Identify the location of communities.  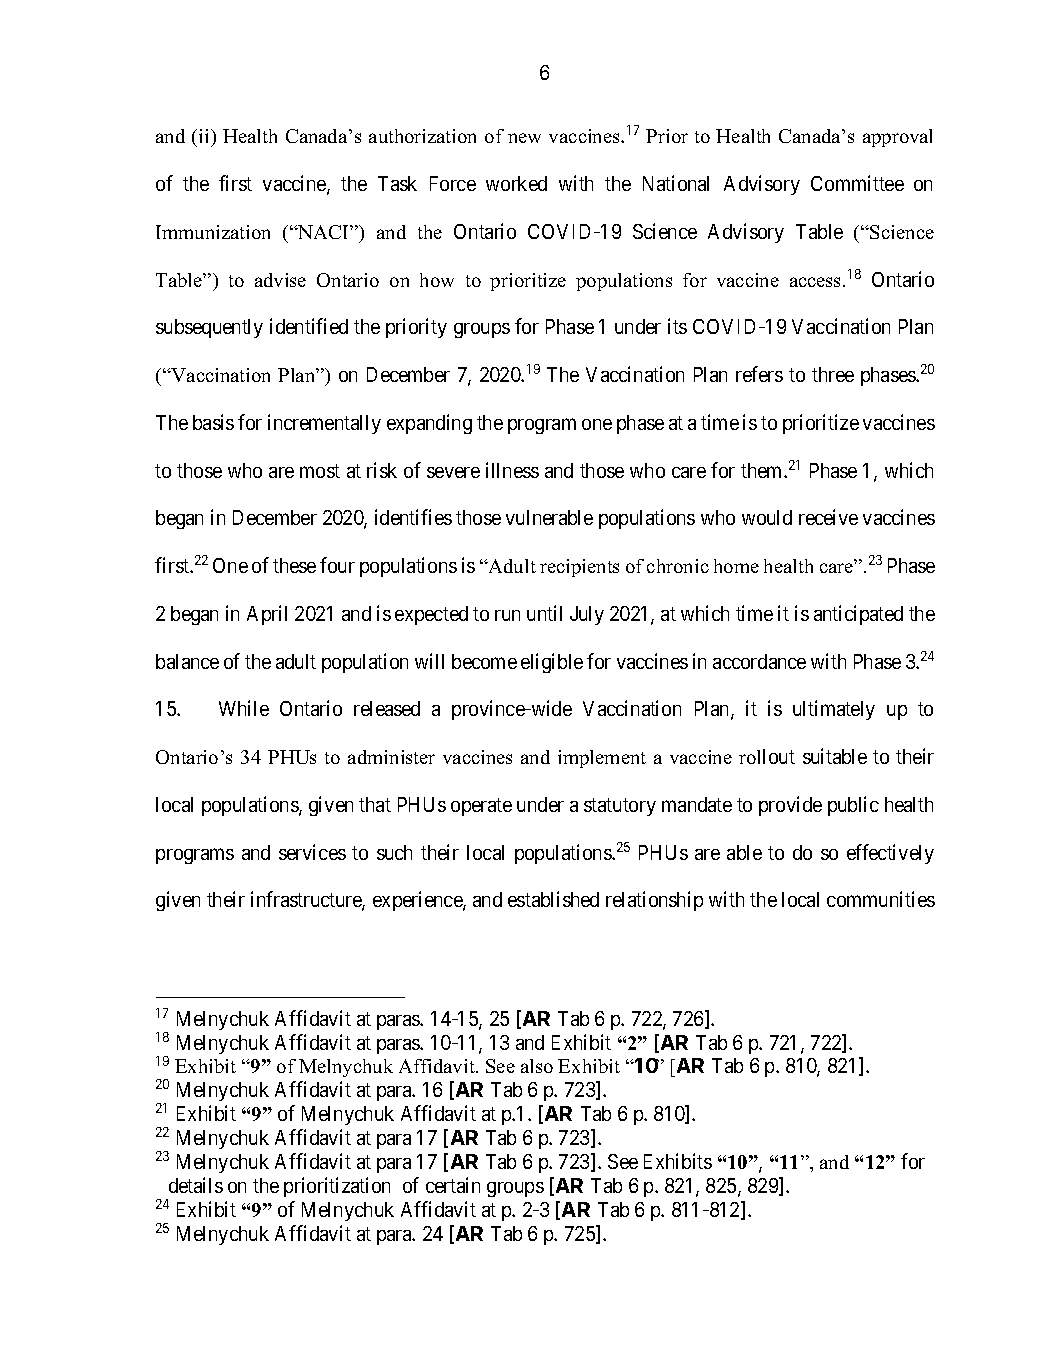
(881, 899).
